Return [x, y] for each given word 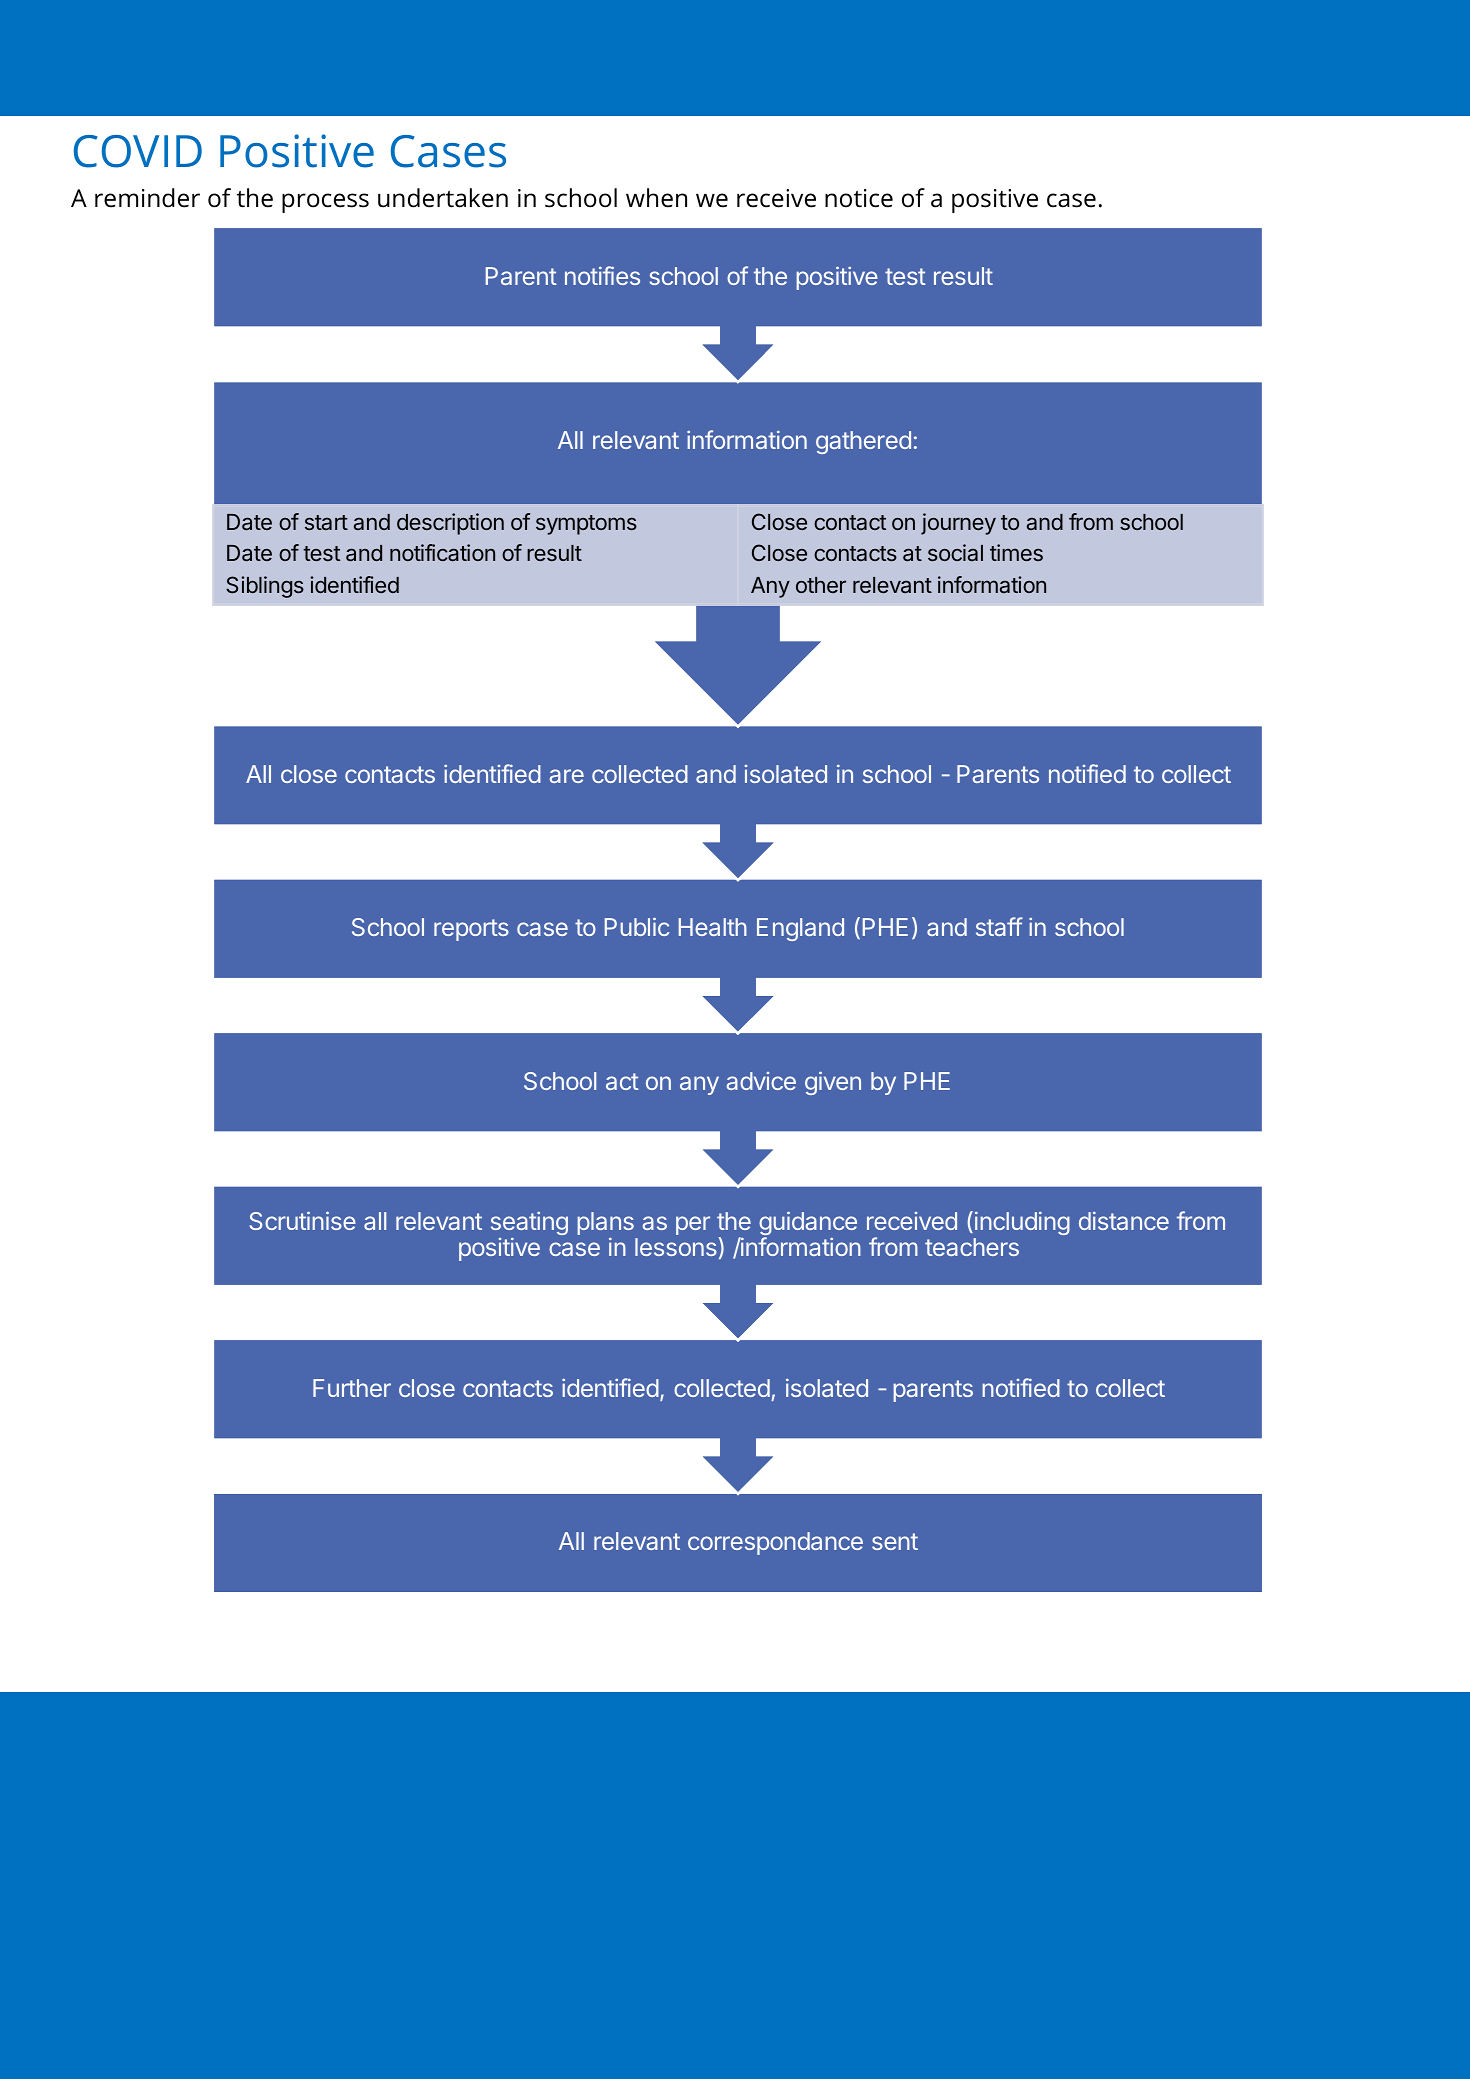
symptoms [586, 525]
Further [352, 1388]
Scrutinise [303, 1220]
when [656, 198]
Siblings [265, 587]
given [833, 1083]
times [1016, 552]
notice [859, 198]
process [325, 203]
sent [895, 1541]
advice [761, 1081]
